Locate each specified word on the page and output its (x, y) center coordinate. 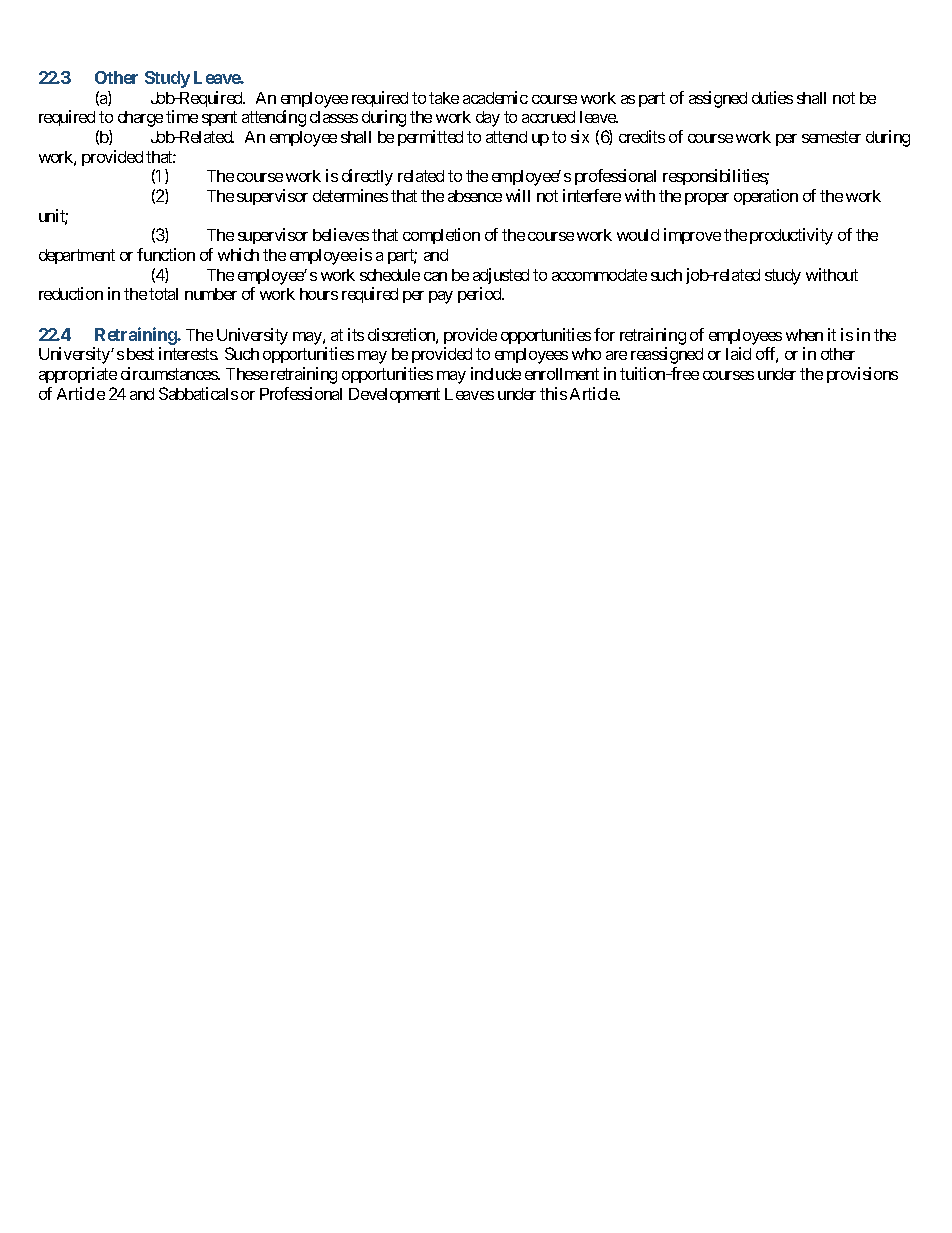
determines (350, 195)
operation (766, 197)
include (496, 373)
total (163, 294)
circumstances (170, 373)
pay (441, 297)
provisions (862, 375)
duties (772, 97)
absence (475, 196)
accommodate (599, 275)
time (182, 116)
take (444, 98)
